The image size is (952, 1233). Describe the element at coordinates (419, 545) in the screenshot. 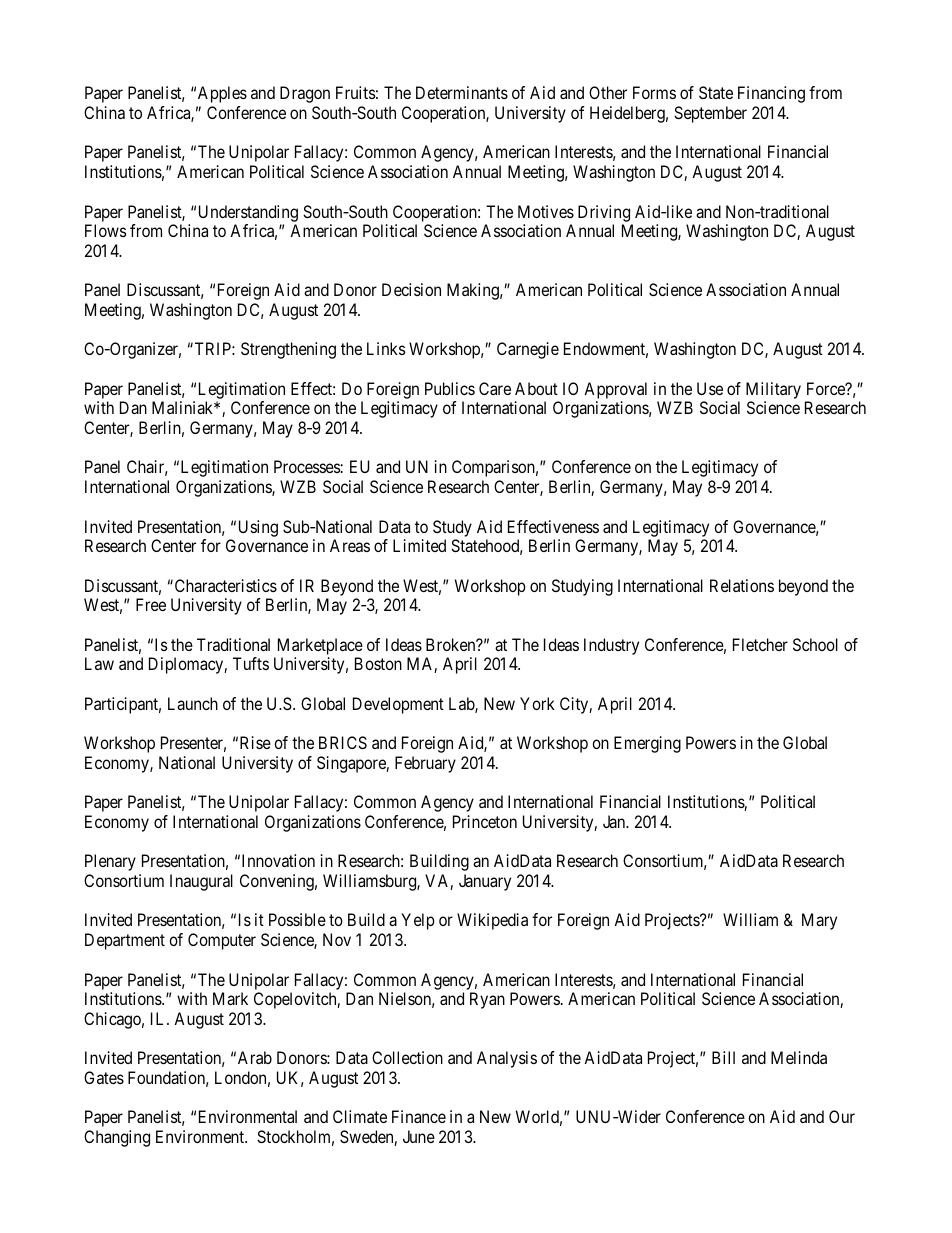

I see `Limited` at that location.
